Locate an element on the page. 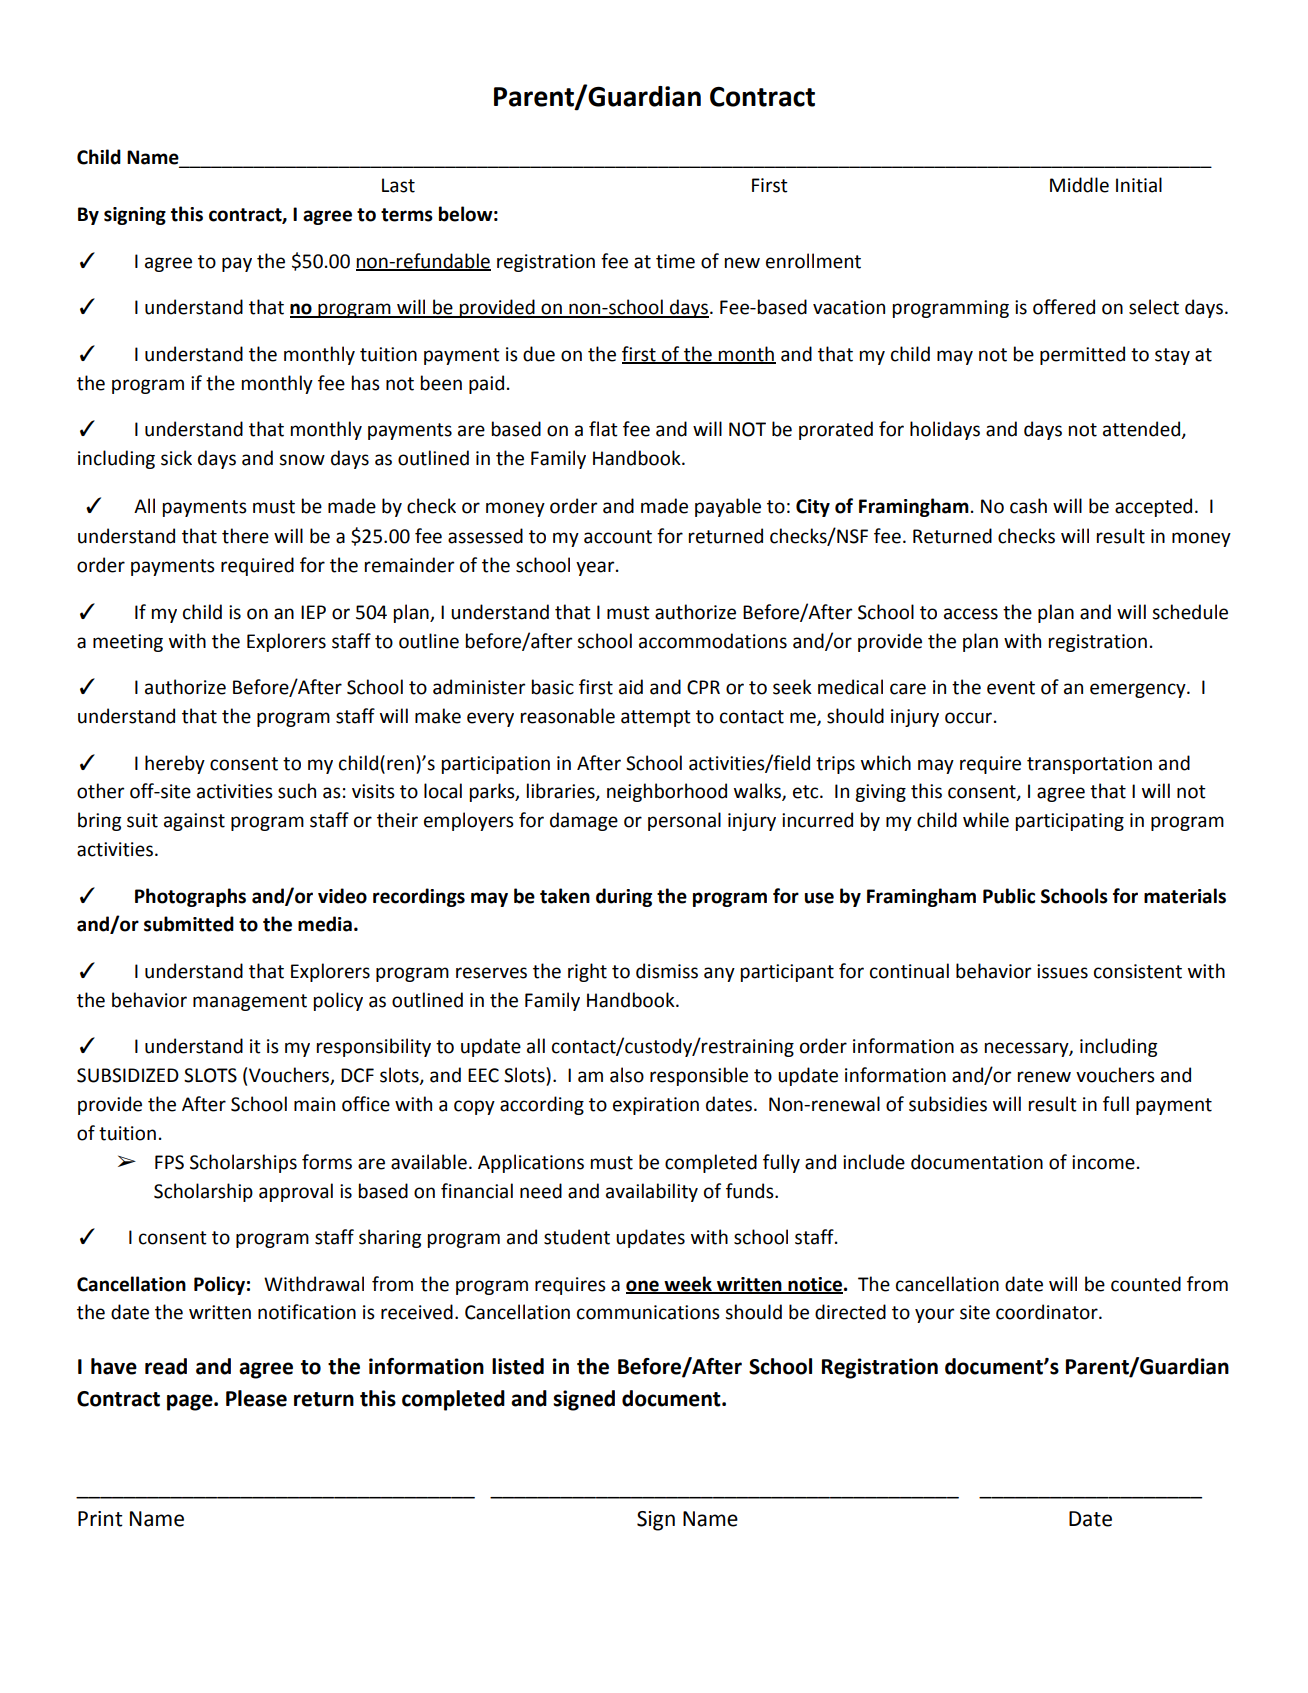 The width and height of the page is (1308, 1693). Middle is located at coordinates (1079, 185).
